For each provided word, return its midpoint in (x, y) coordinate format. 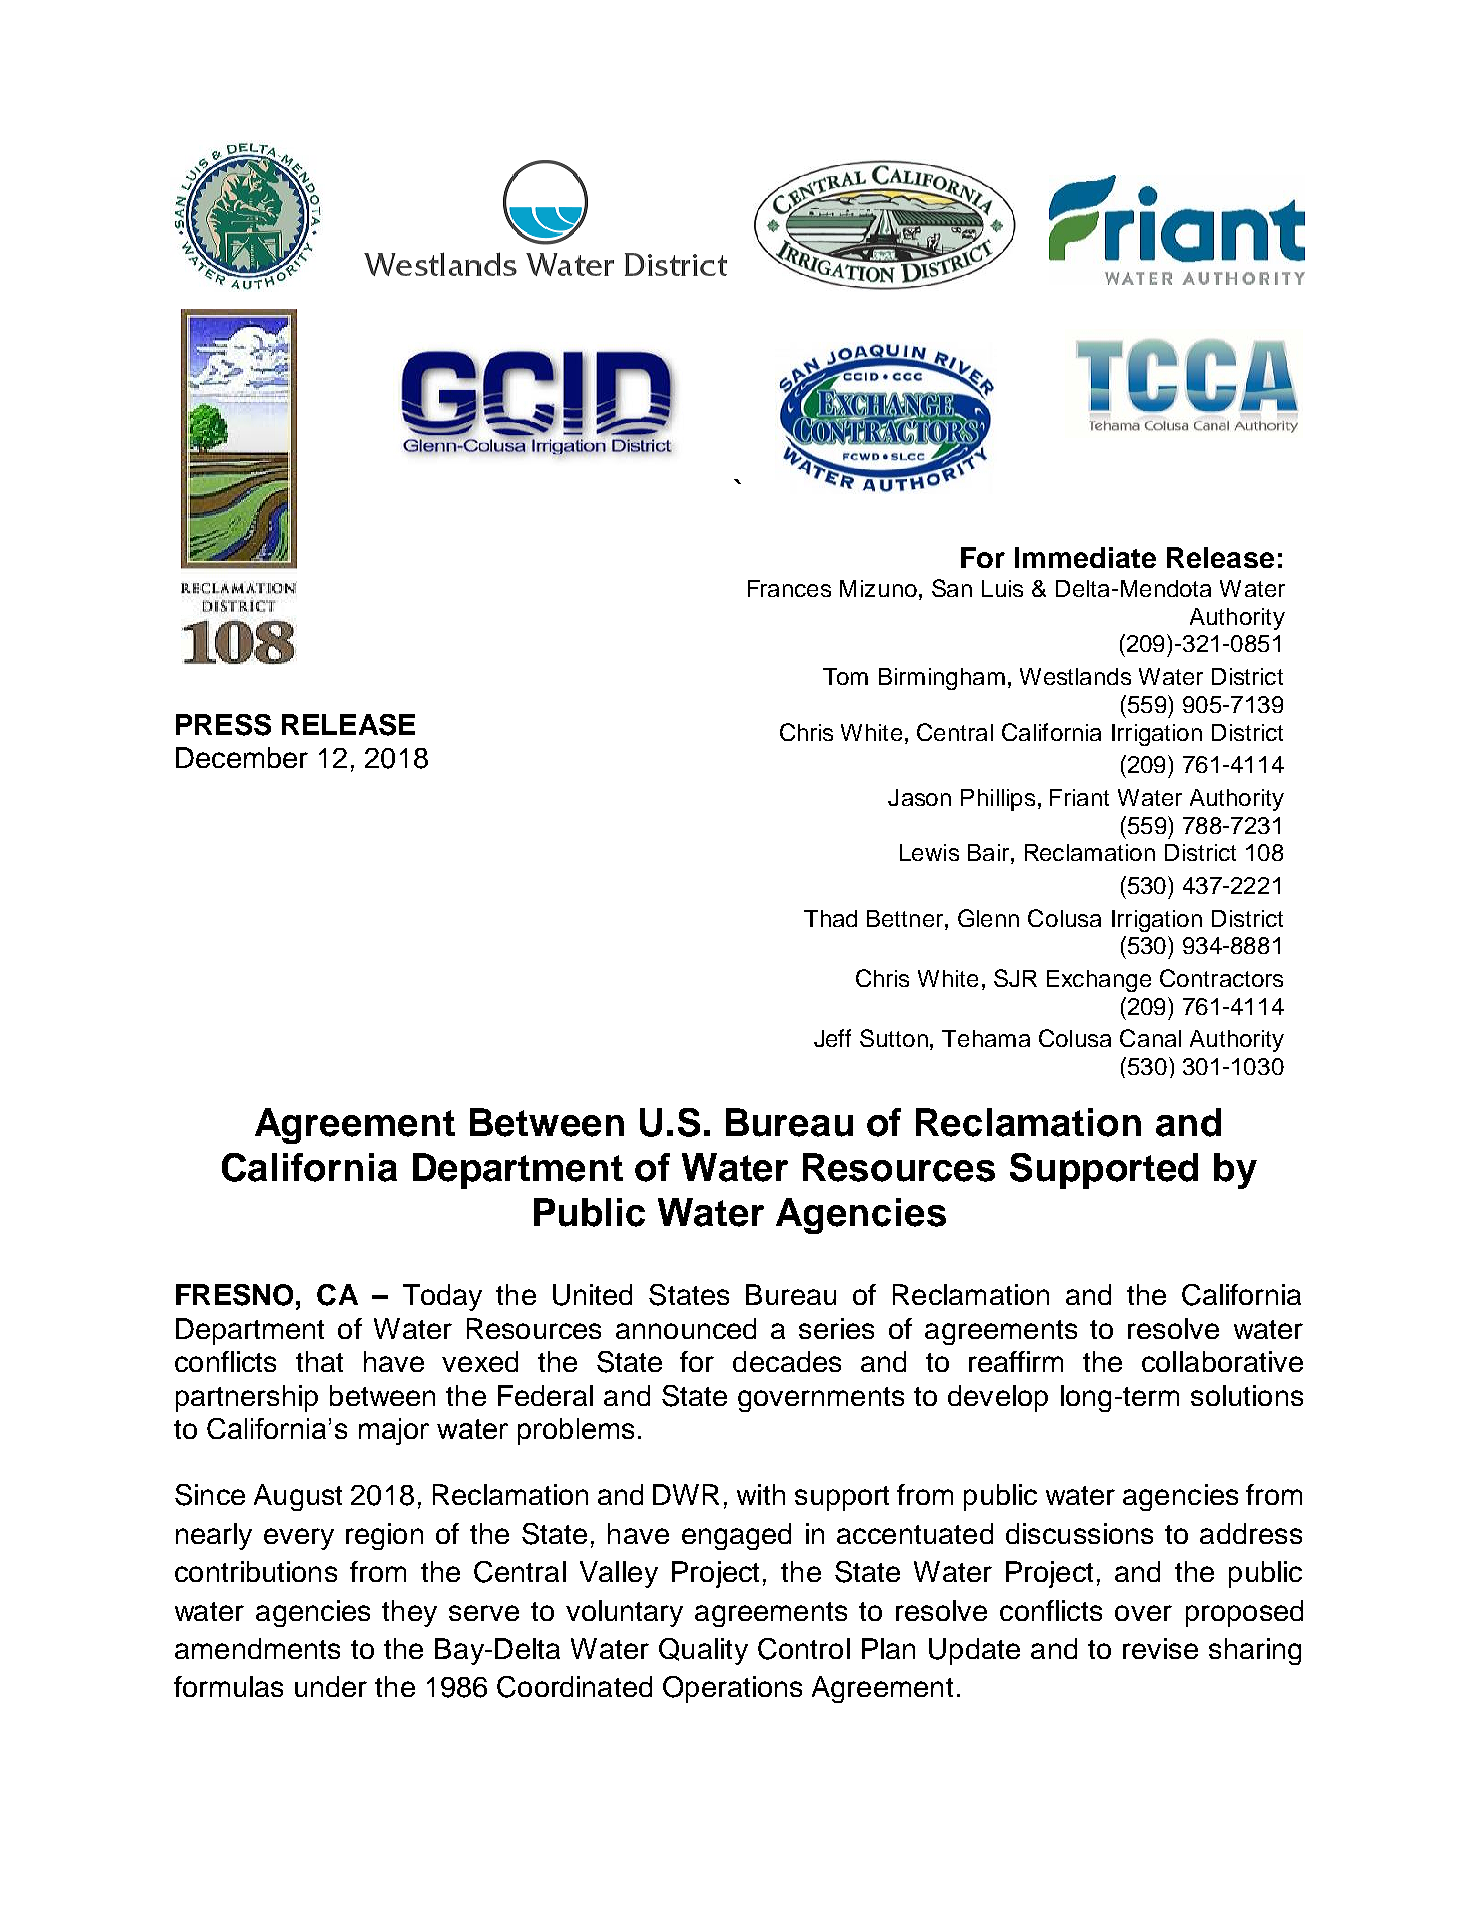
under (331, 1686)
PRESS (223, 725)
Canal (1150, 1038)
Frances (789, 588)
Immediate (1085, 557)
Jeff (832, 1038)
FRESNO (234, 1295)
